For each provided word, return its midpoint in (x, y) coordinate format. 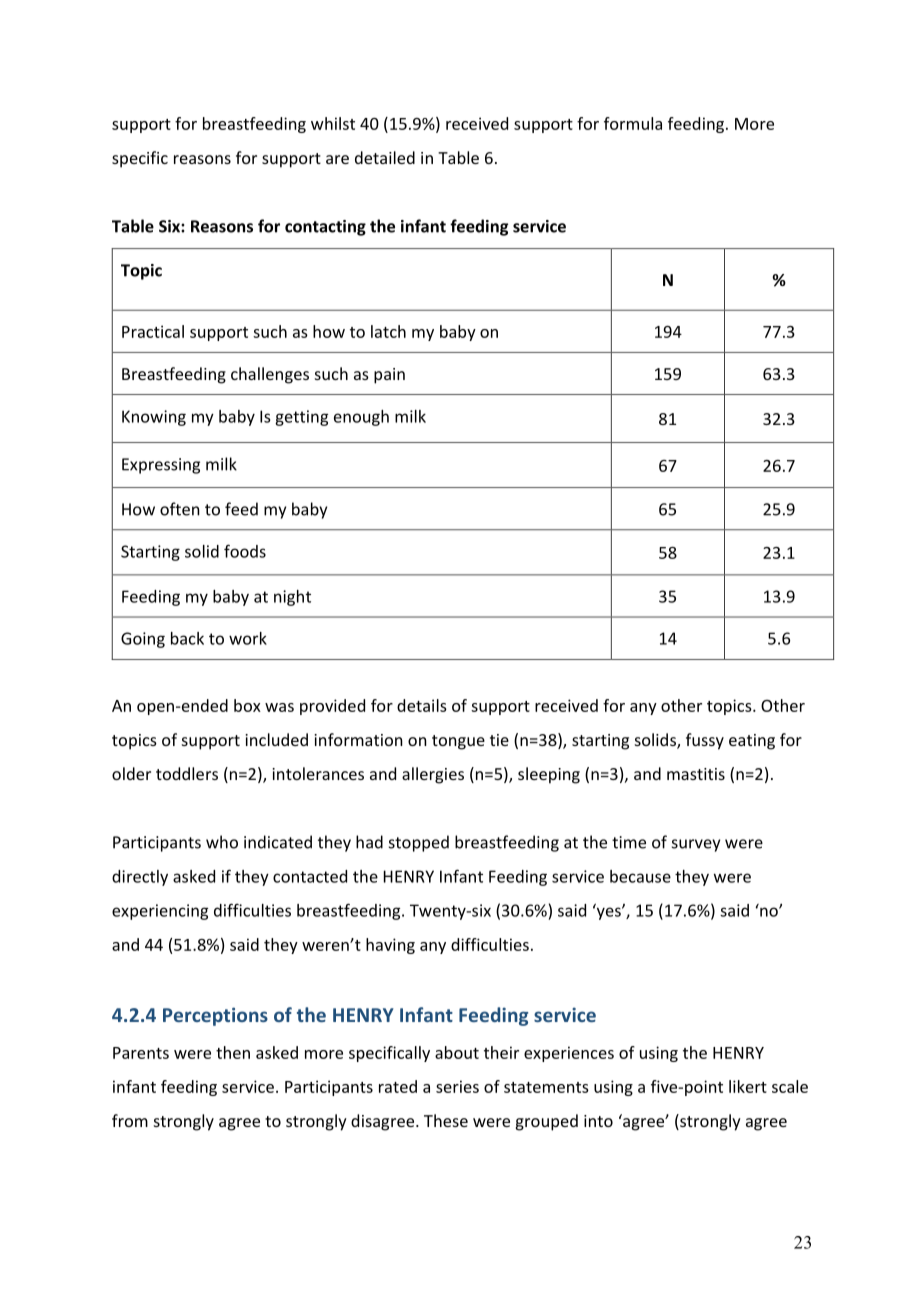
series (457, 1086)
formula (633, 123)
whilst (333, 123)
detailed (385, 157)
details (422, 705)
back (187, 638)
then (233, 1052)
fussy (705, 741)
